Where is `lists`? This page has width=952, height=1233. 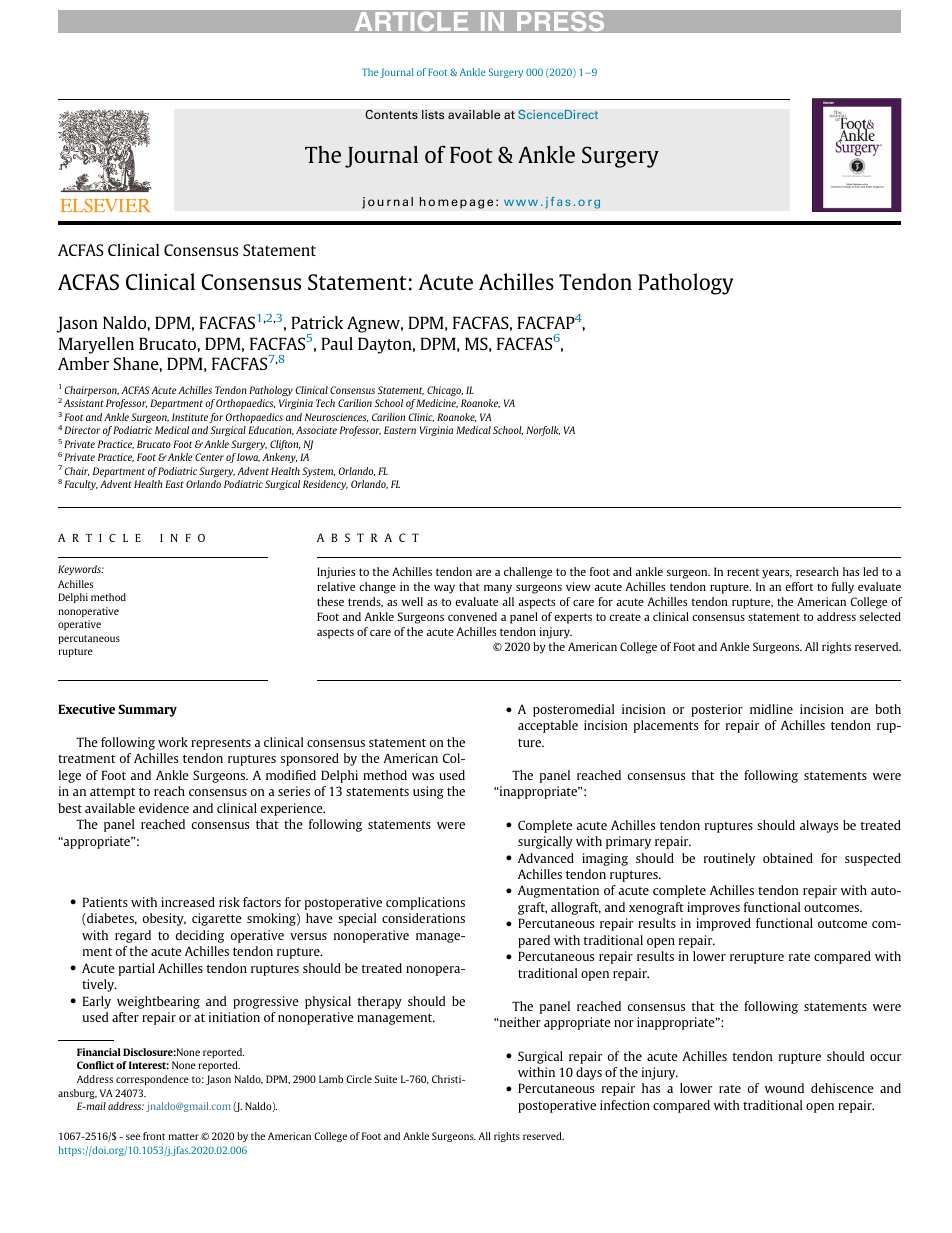 lists is located at coordinates (433, 114).
